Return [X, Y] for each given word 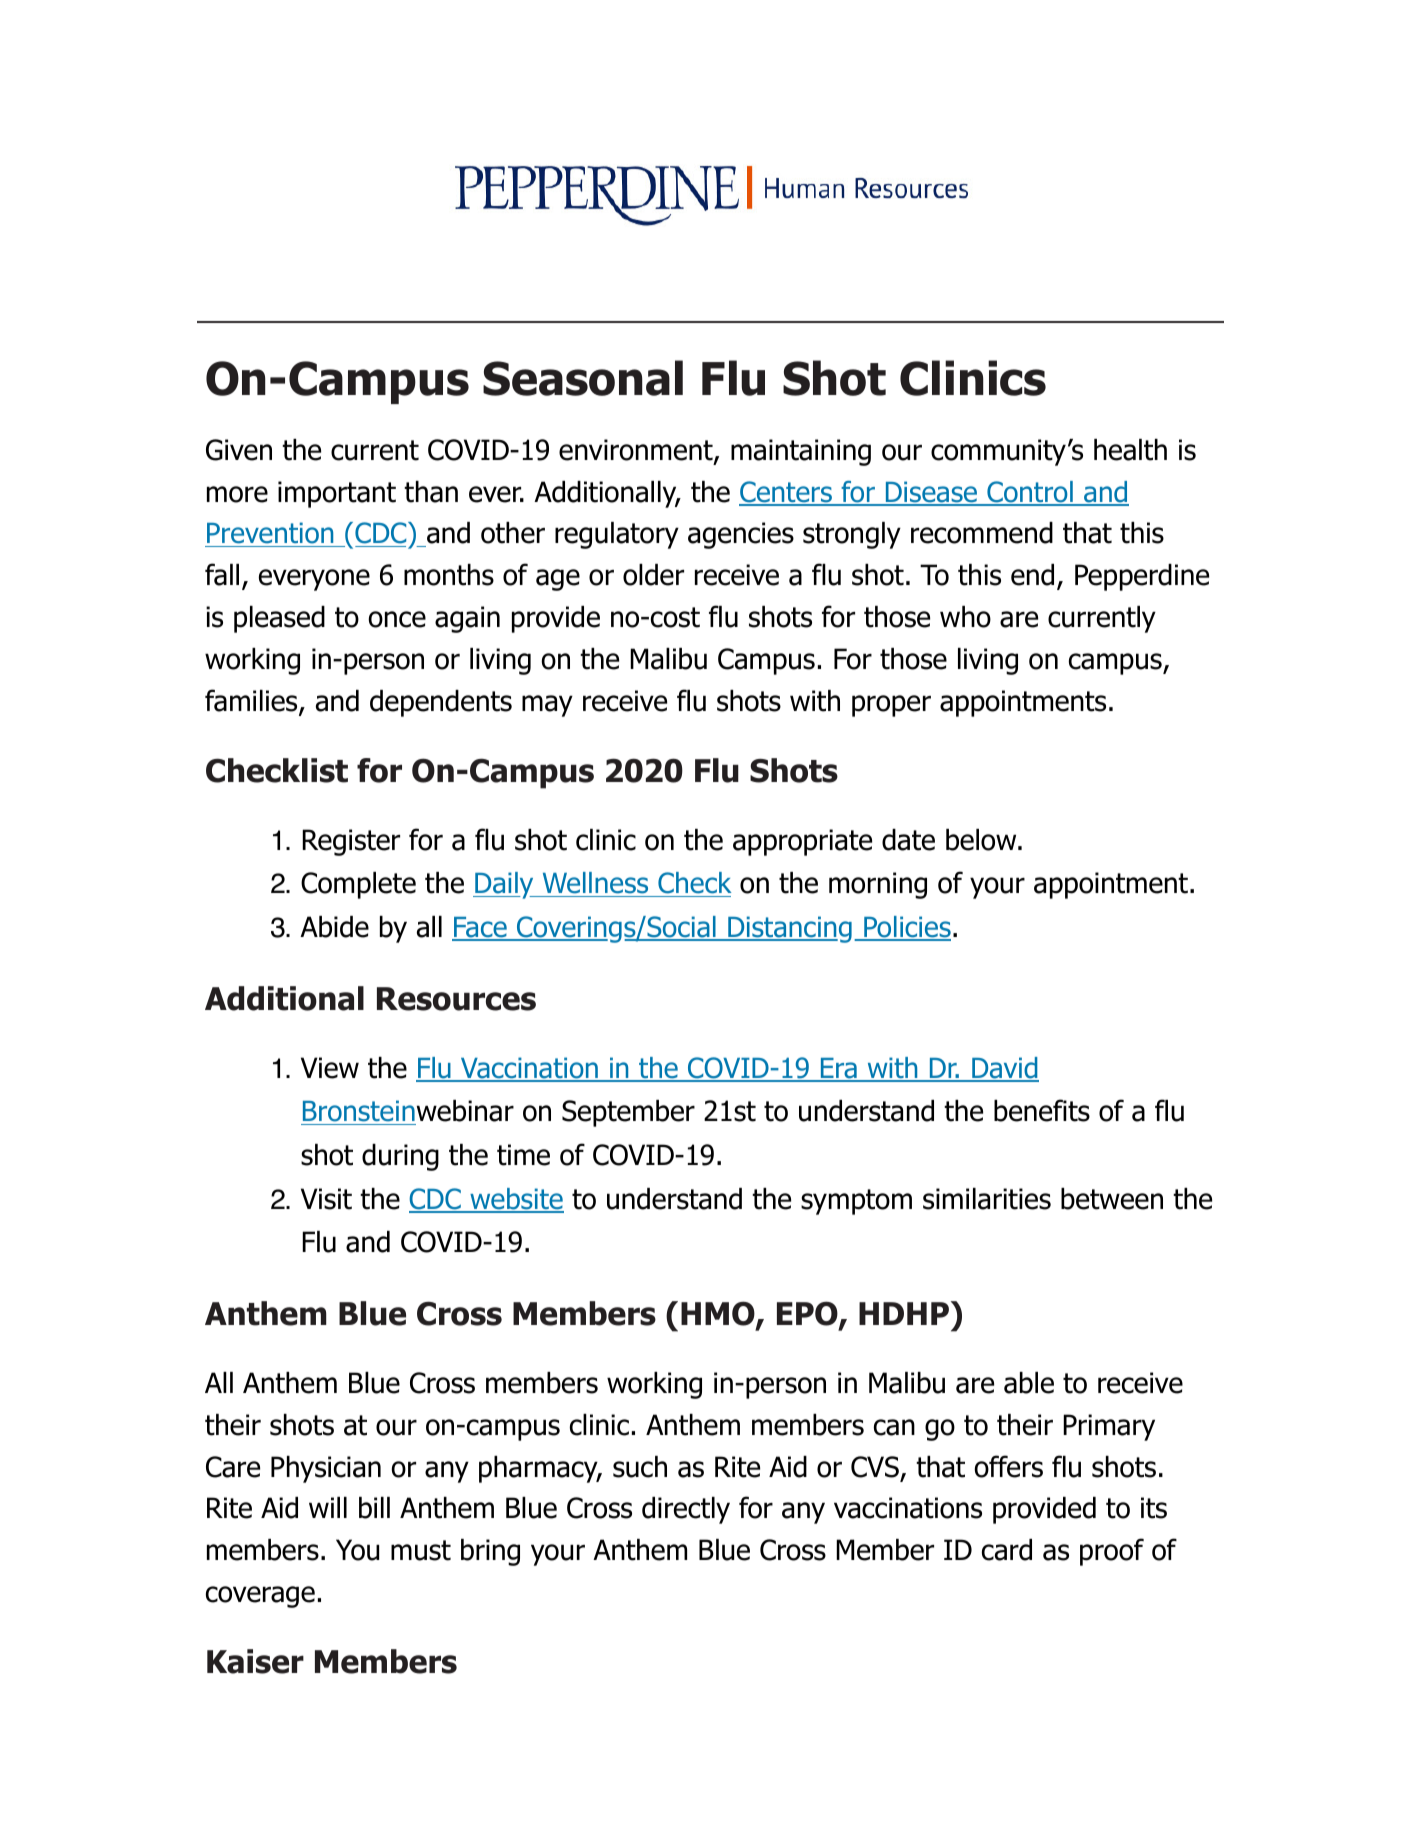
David [1004, 1069]
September [628, 1113]
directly [686, 1510]
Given [239, 450]
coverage [260, 1597]
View [330, 1068]
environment [637, 451]
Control [1030, 493]
